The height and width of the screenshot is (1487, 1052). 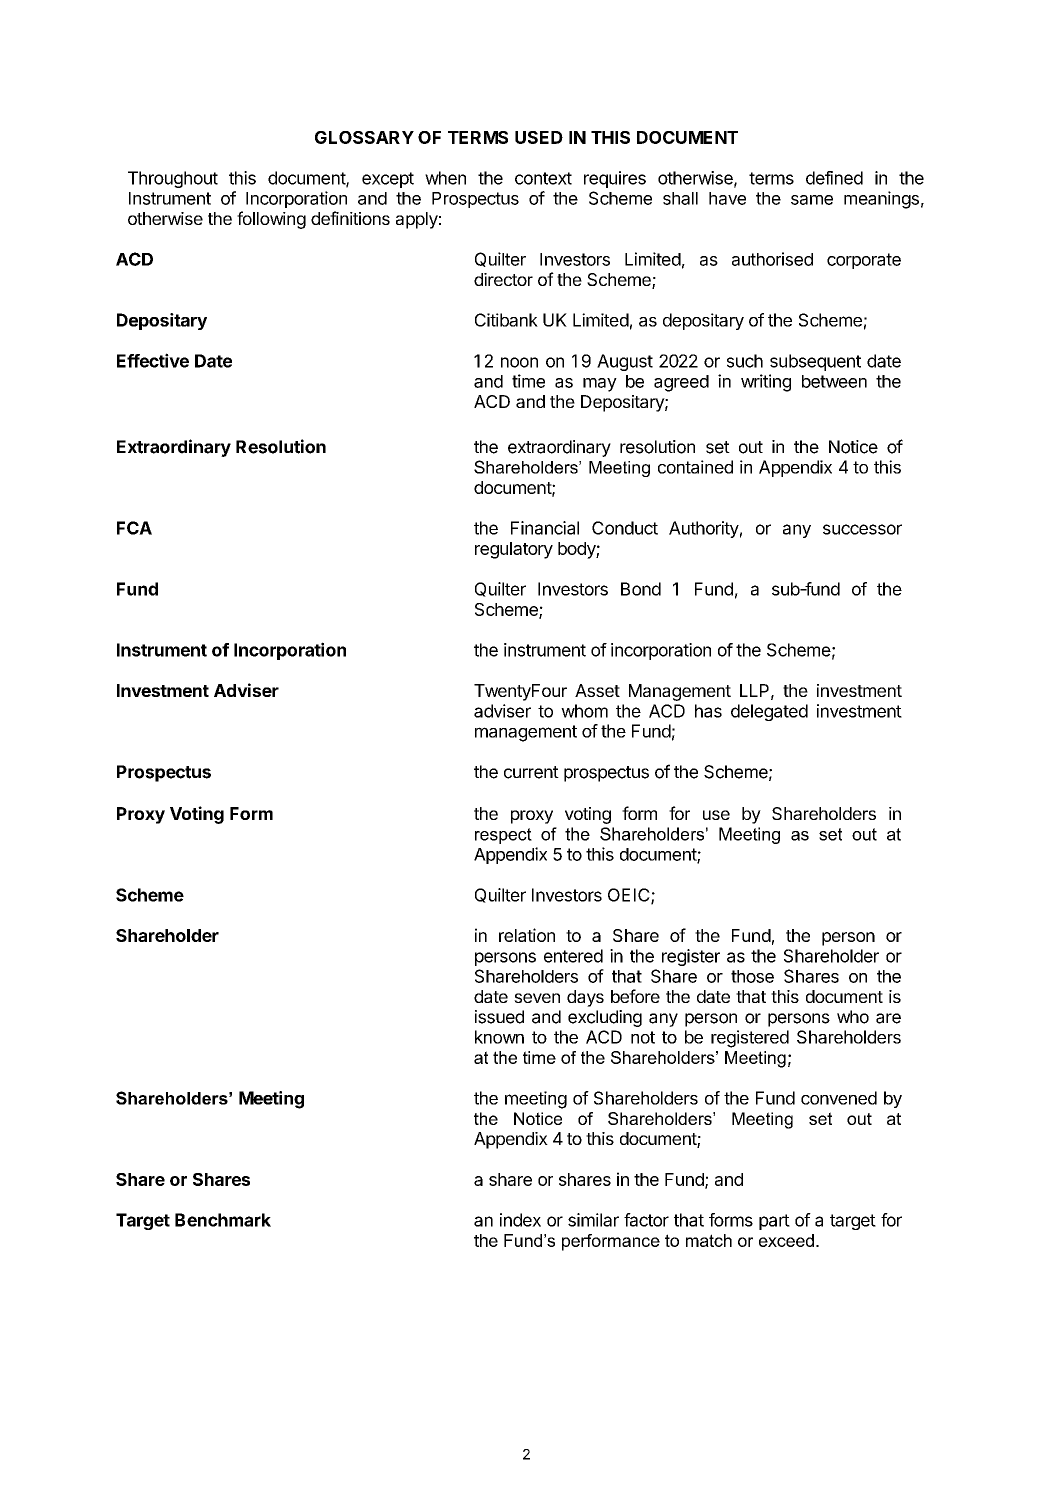 I want to click on FCA, so click(x=134, y=528).
